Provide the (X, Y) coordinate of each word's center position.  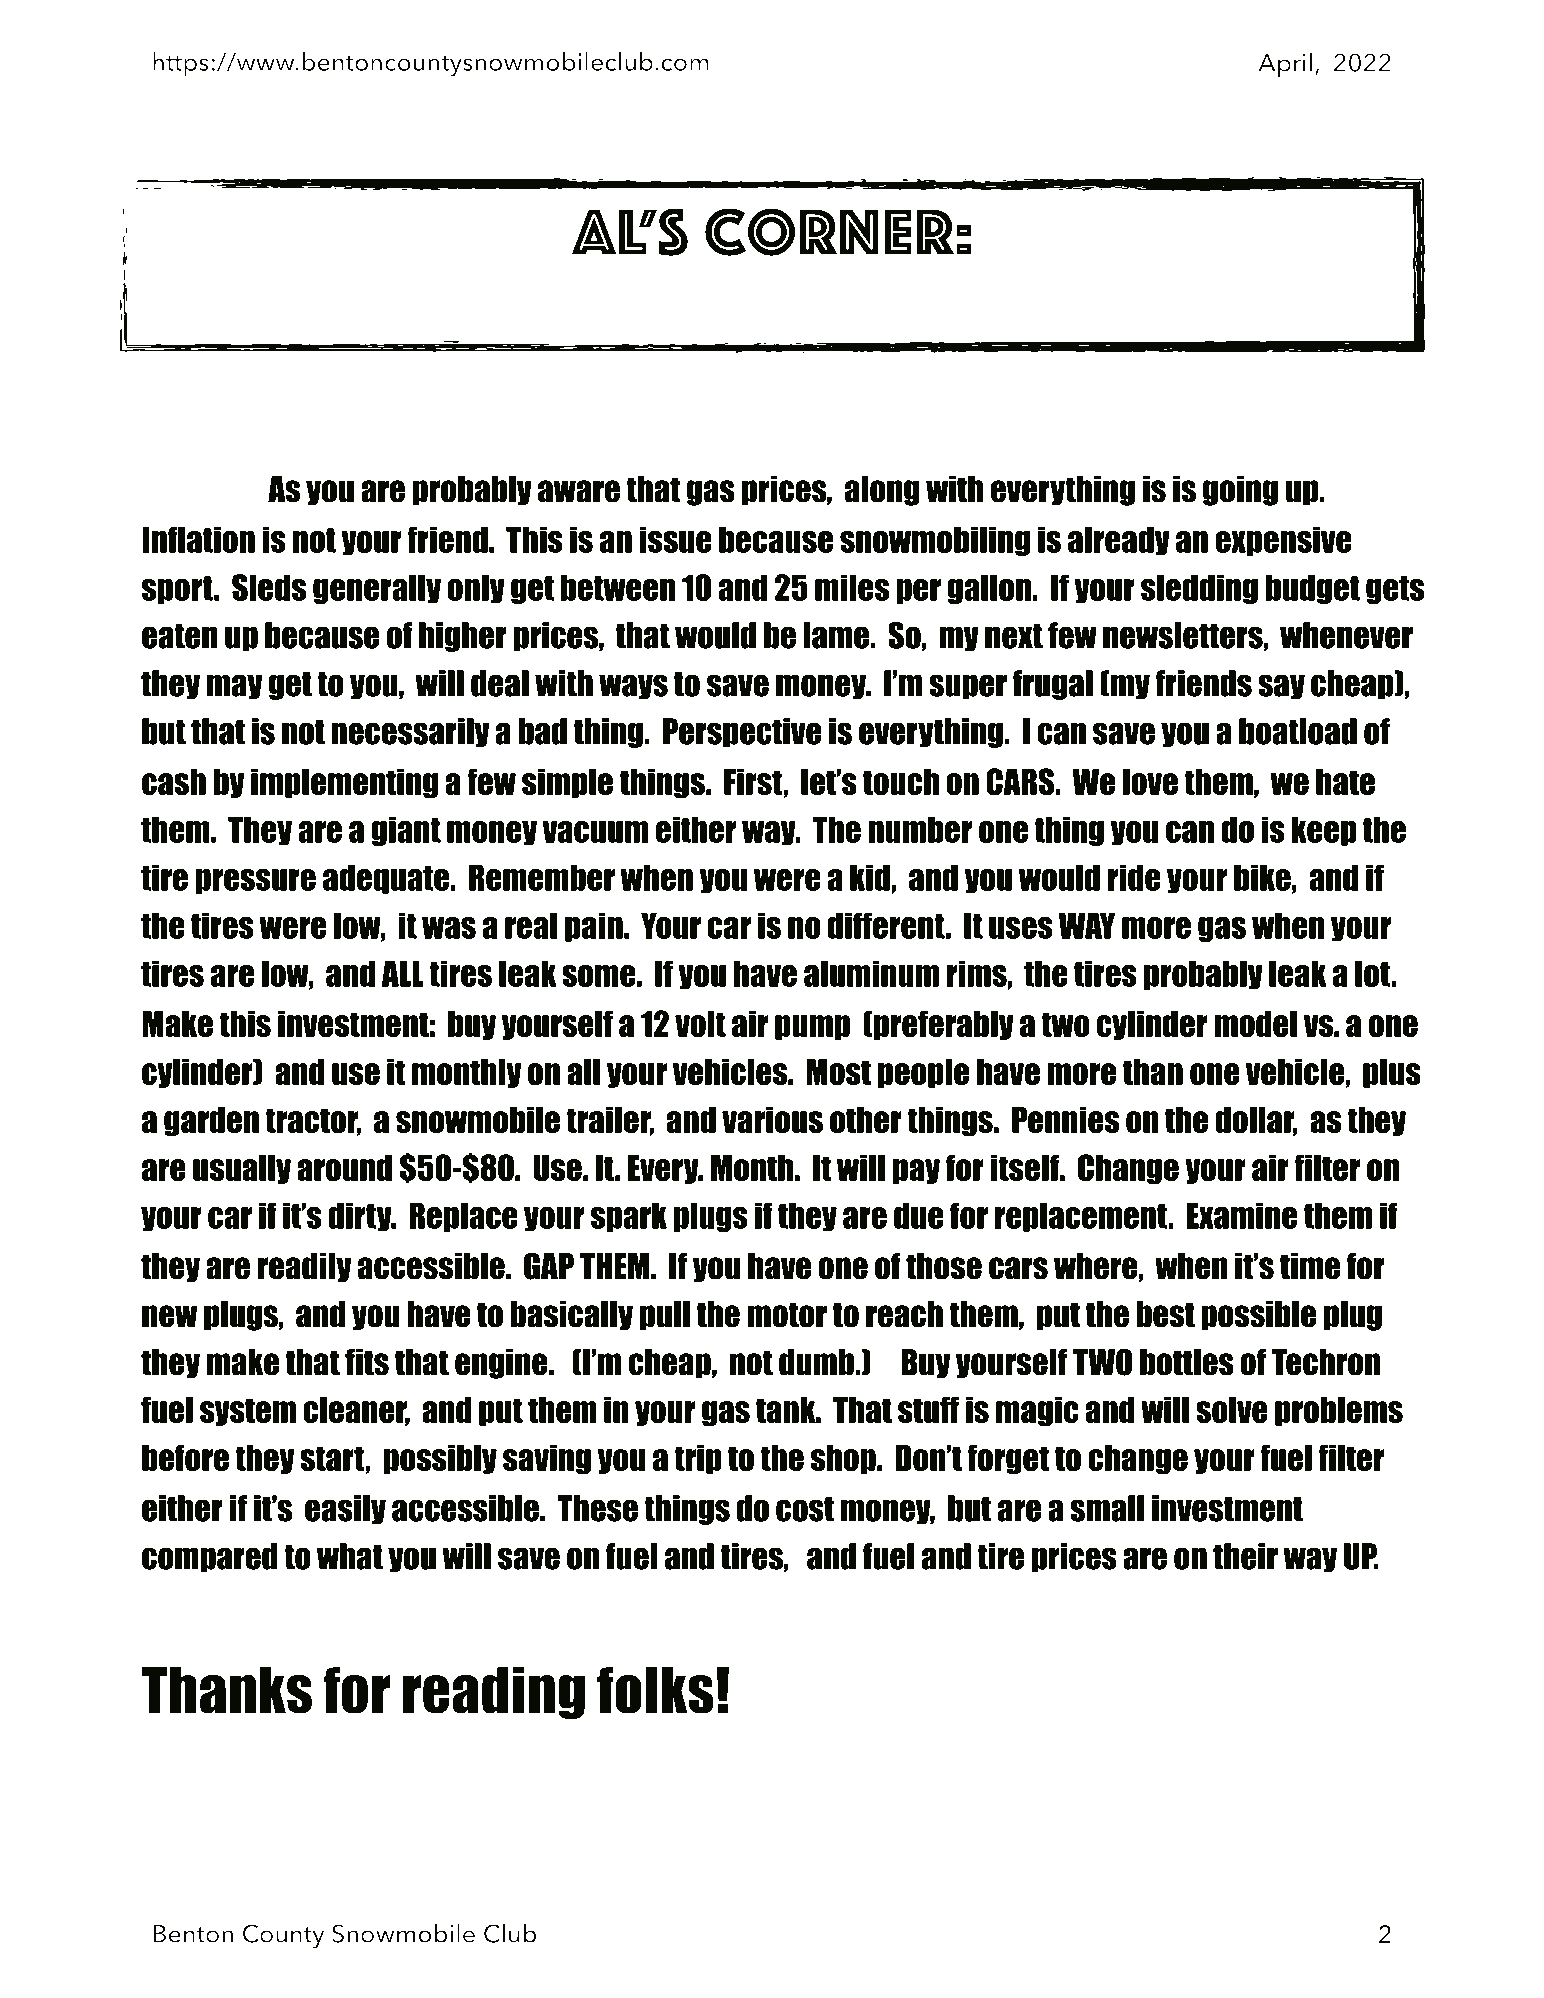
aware (579, 491)
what (350, 1556)
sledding (1199, 589)
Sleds (269, 587)
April (1285, 65)
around (344, 1168)
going (1240, 491)
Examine (1242, 1215)
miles (852, 587)
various (772, 1120)
